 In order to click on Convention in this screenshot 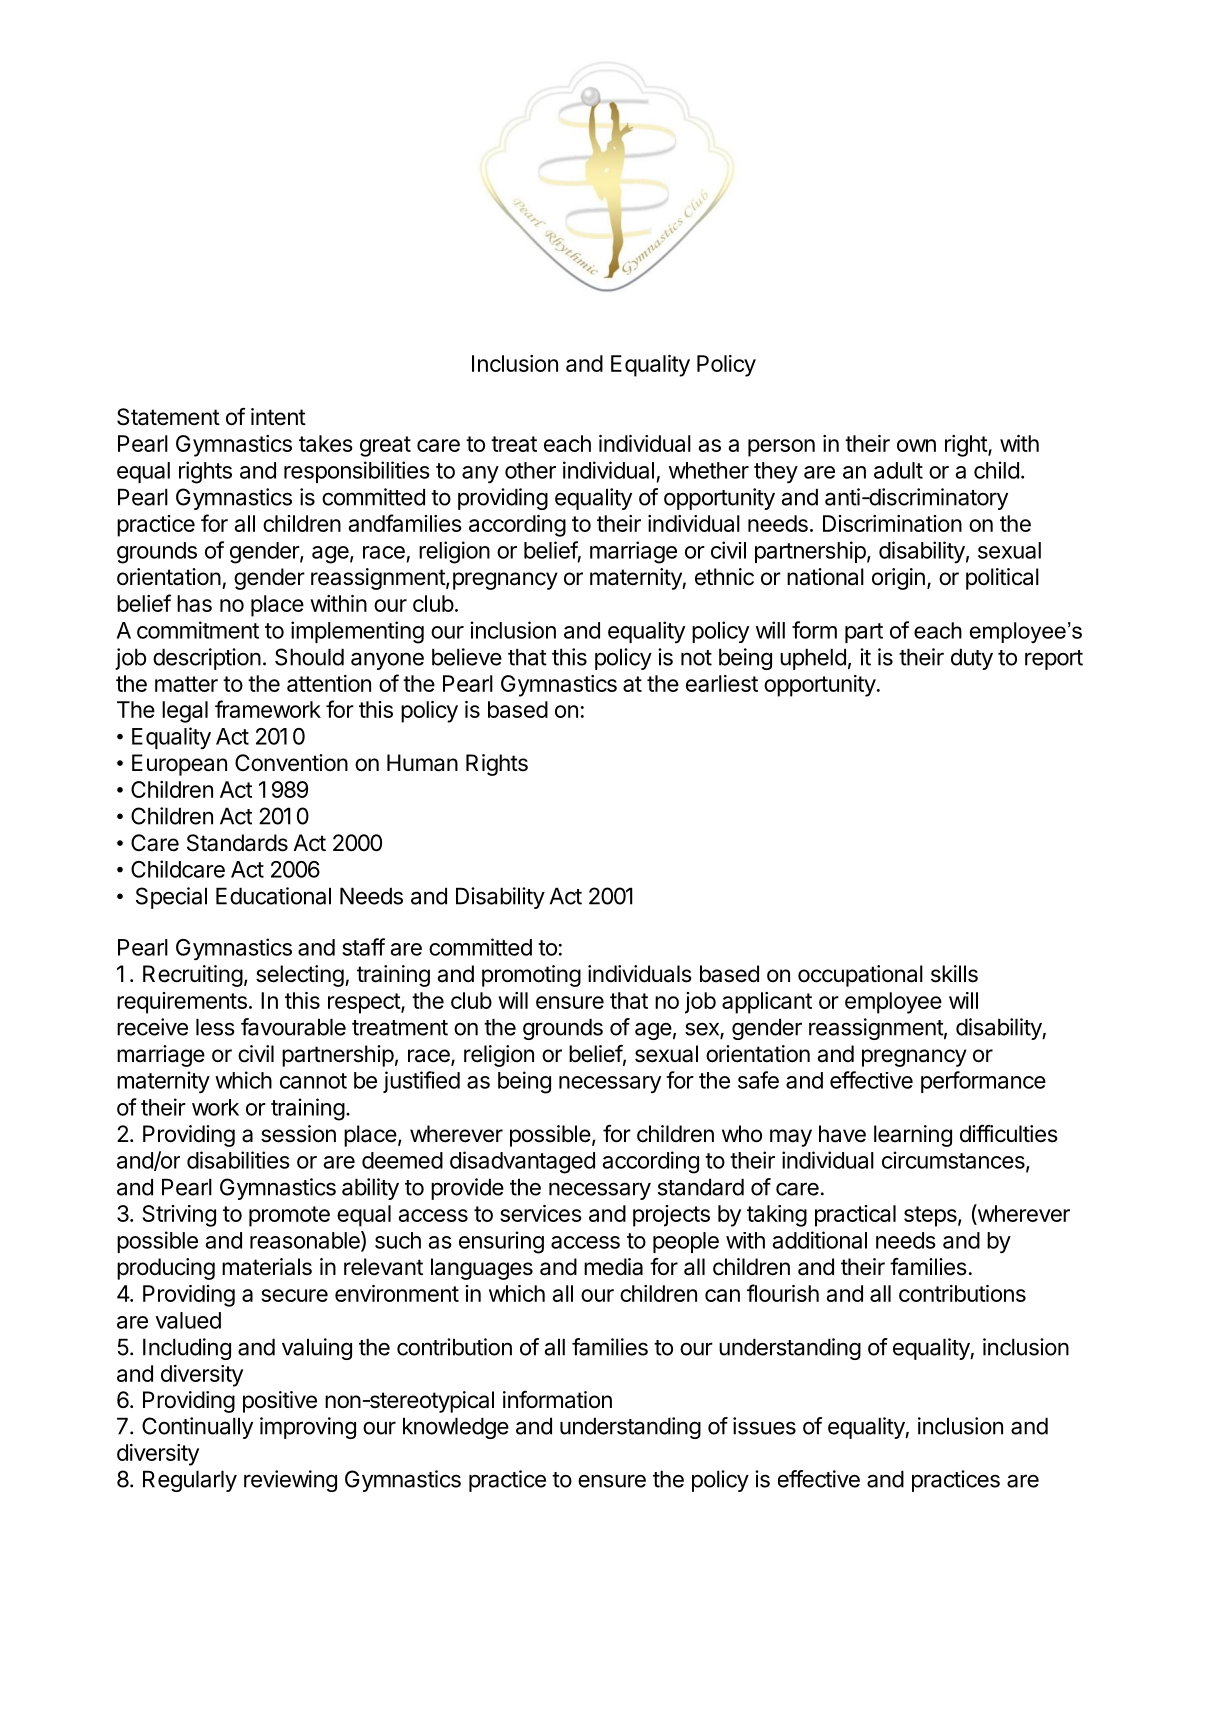, I will do `click(291, 763)`.
